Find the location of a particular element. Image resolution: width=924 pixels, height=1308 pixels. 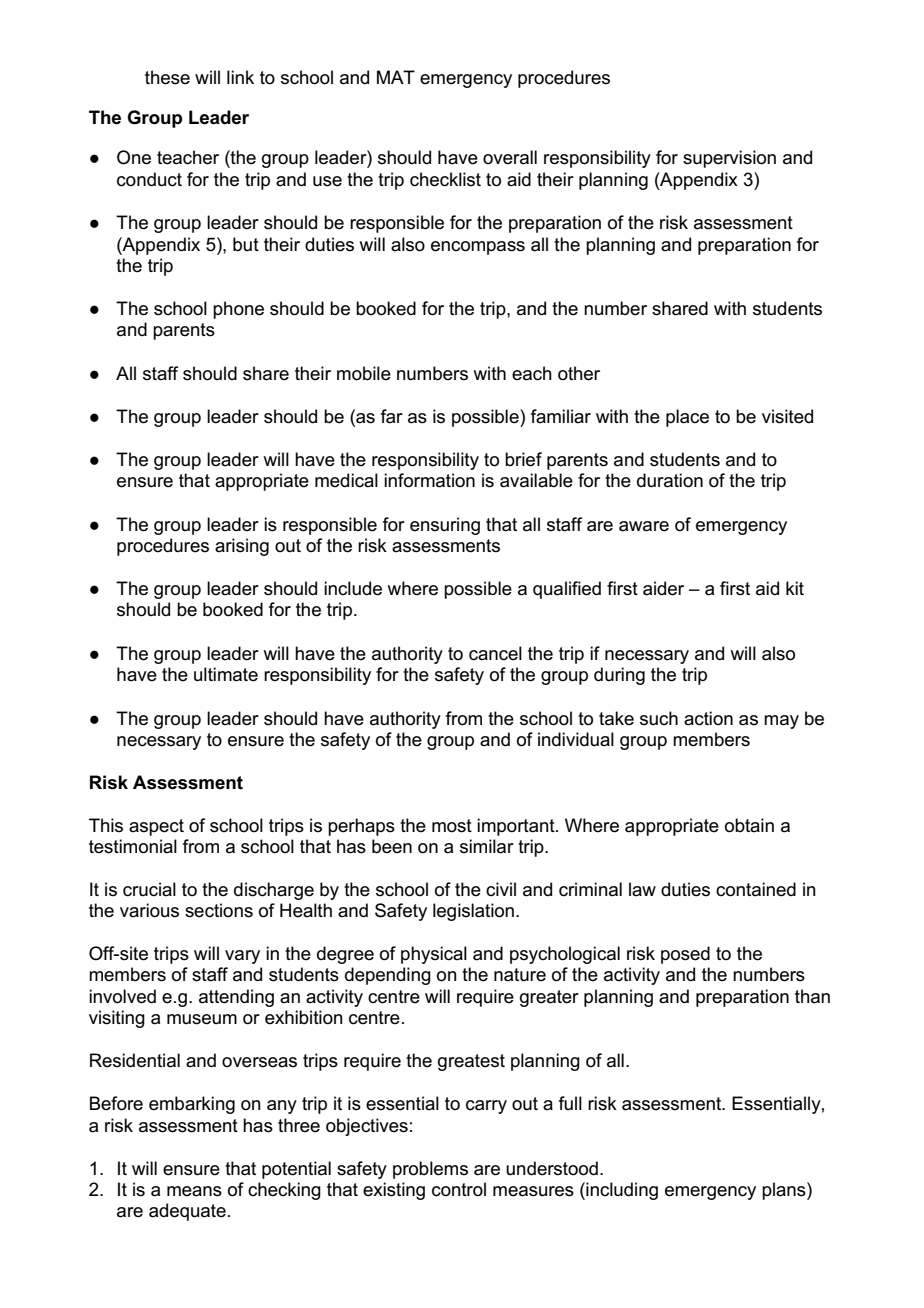

means is located at coordinates (194, 1191).
